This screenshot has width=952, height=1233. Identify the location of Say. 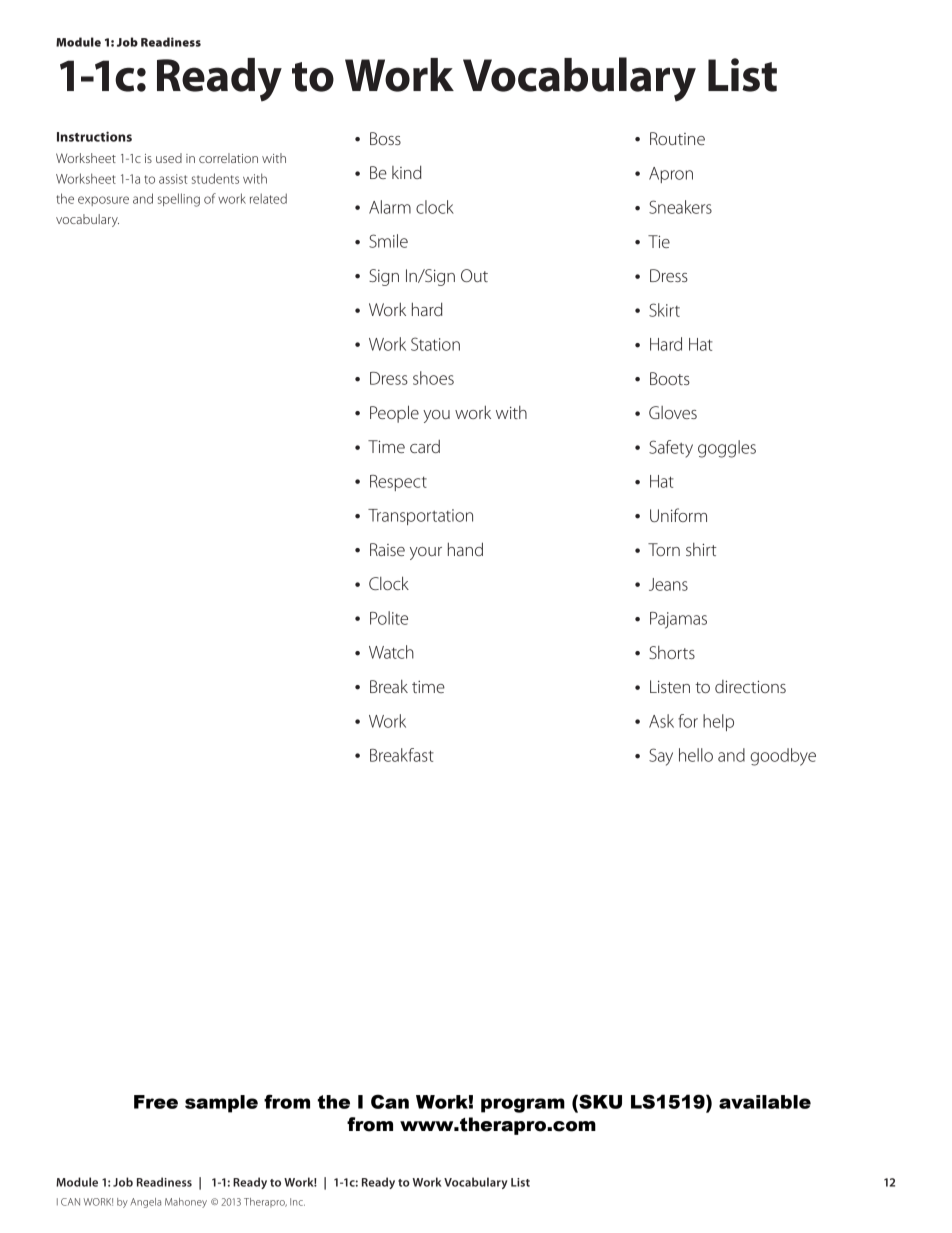
(661, 757).
